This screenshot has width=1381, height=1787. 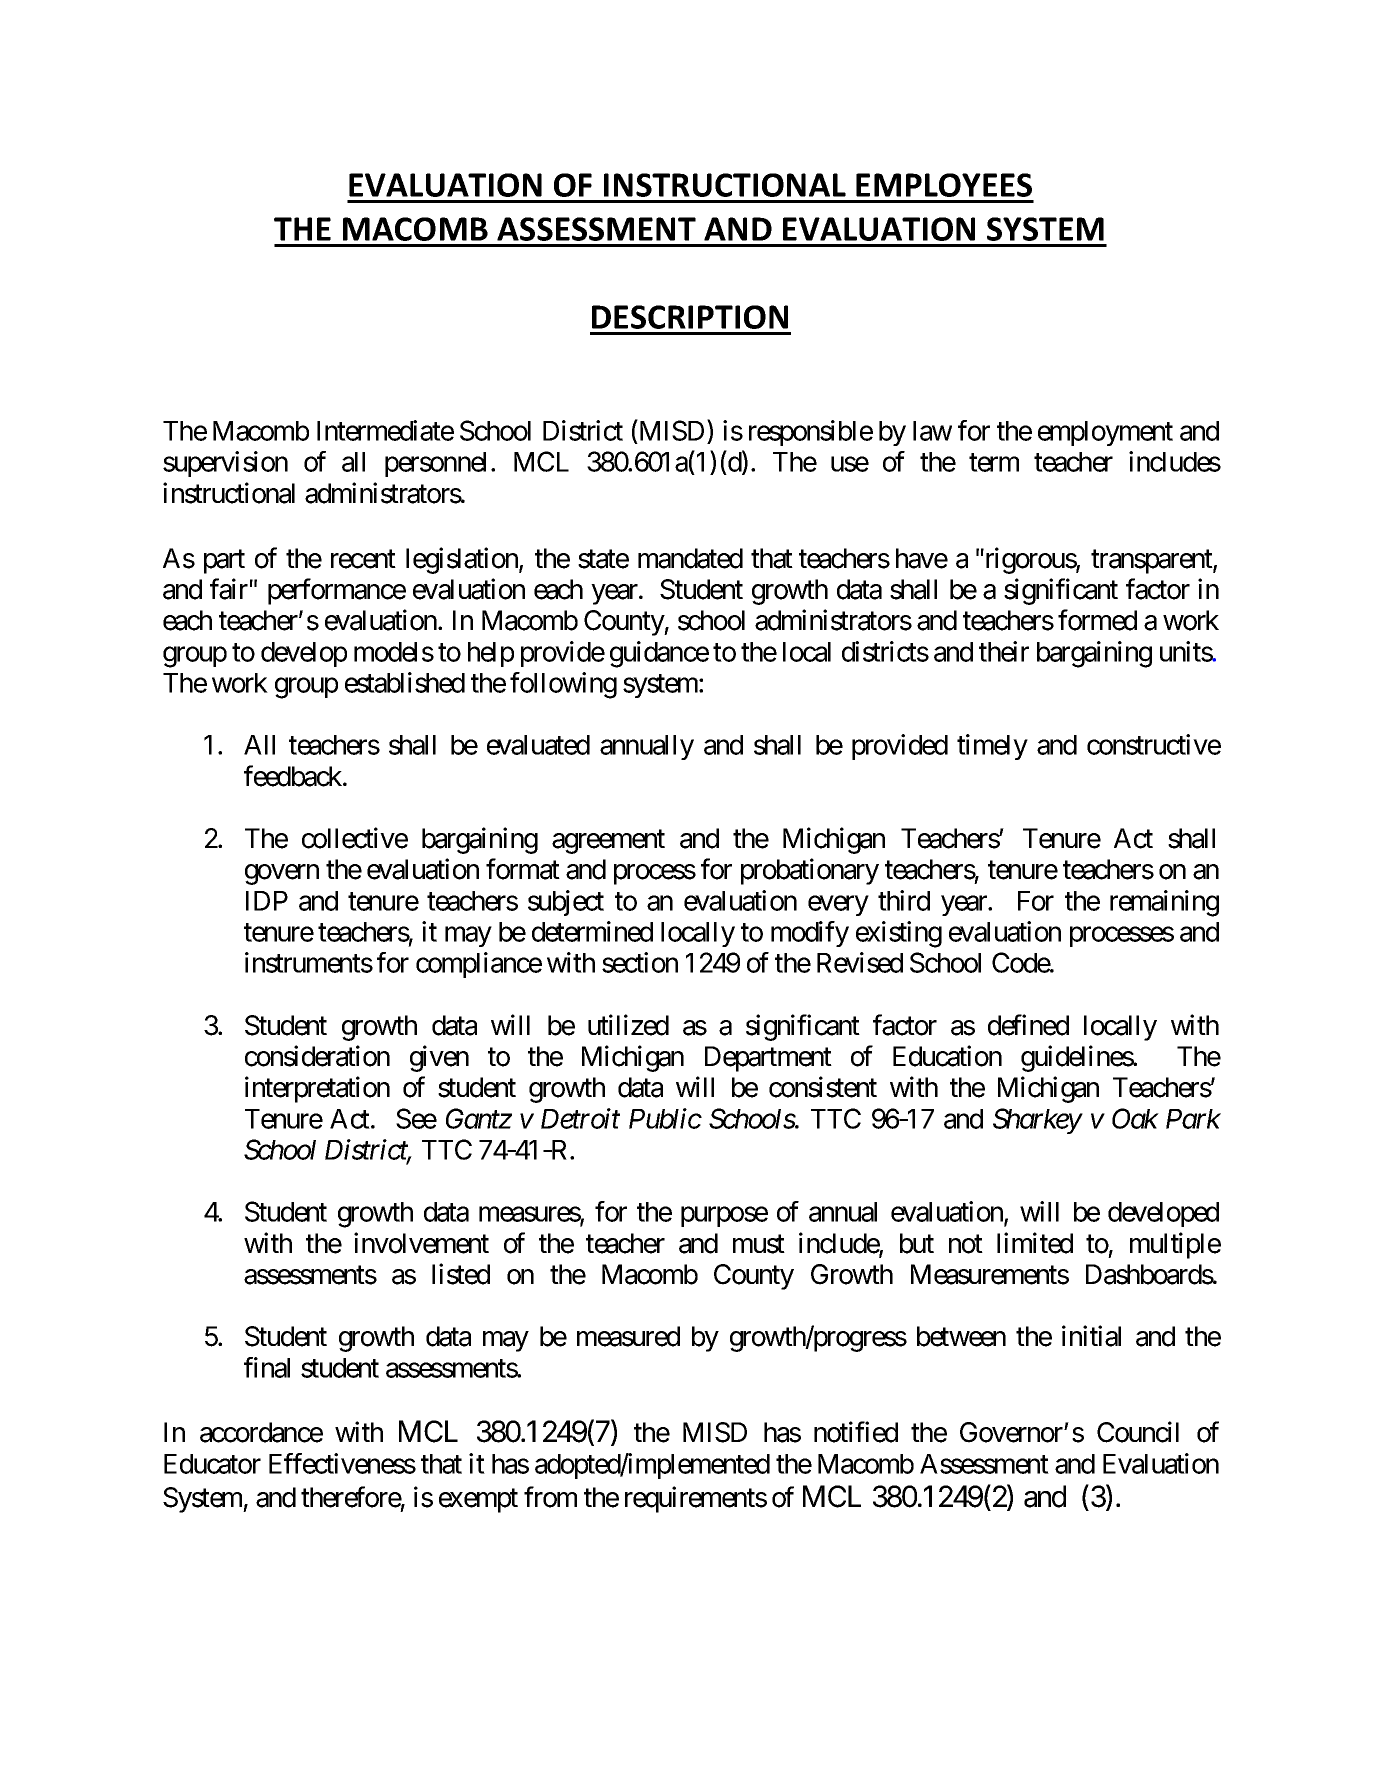 What do you see at coordinates (944, 185) in the screenshot?
I see `EMPLOYEES` at bounding box center [944, 185].
